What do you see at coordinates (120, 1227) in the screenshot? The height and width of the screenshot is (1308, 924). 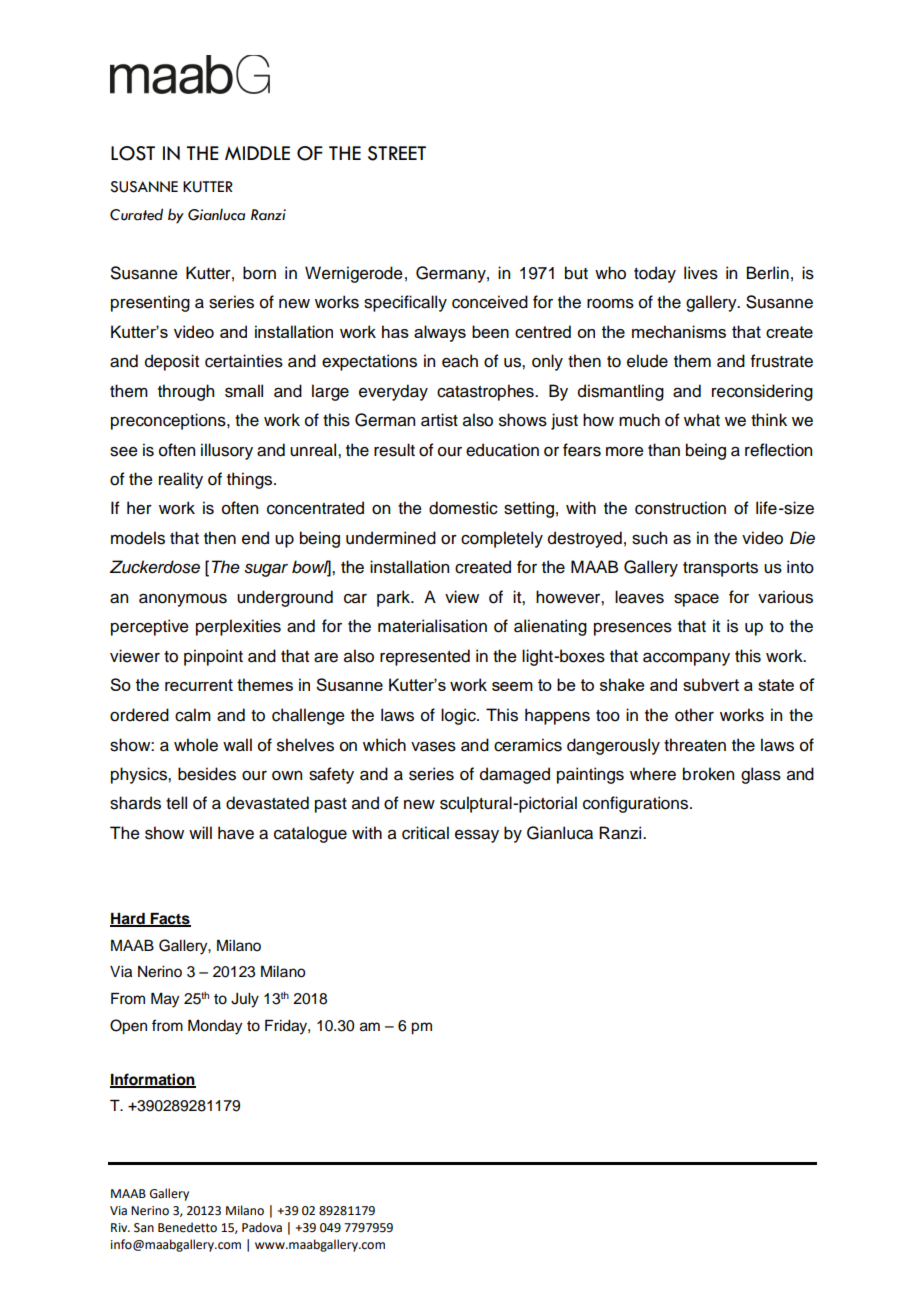 I see `Riv` at bounding box center [120, 1227].
